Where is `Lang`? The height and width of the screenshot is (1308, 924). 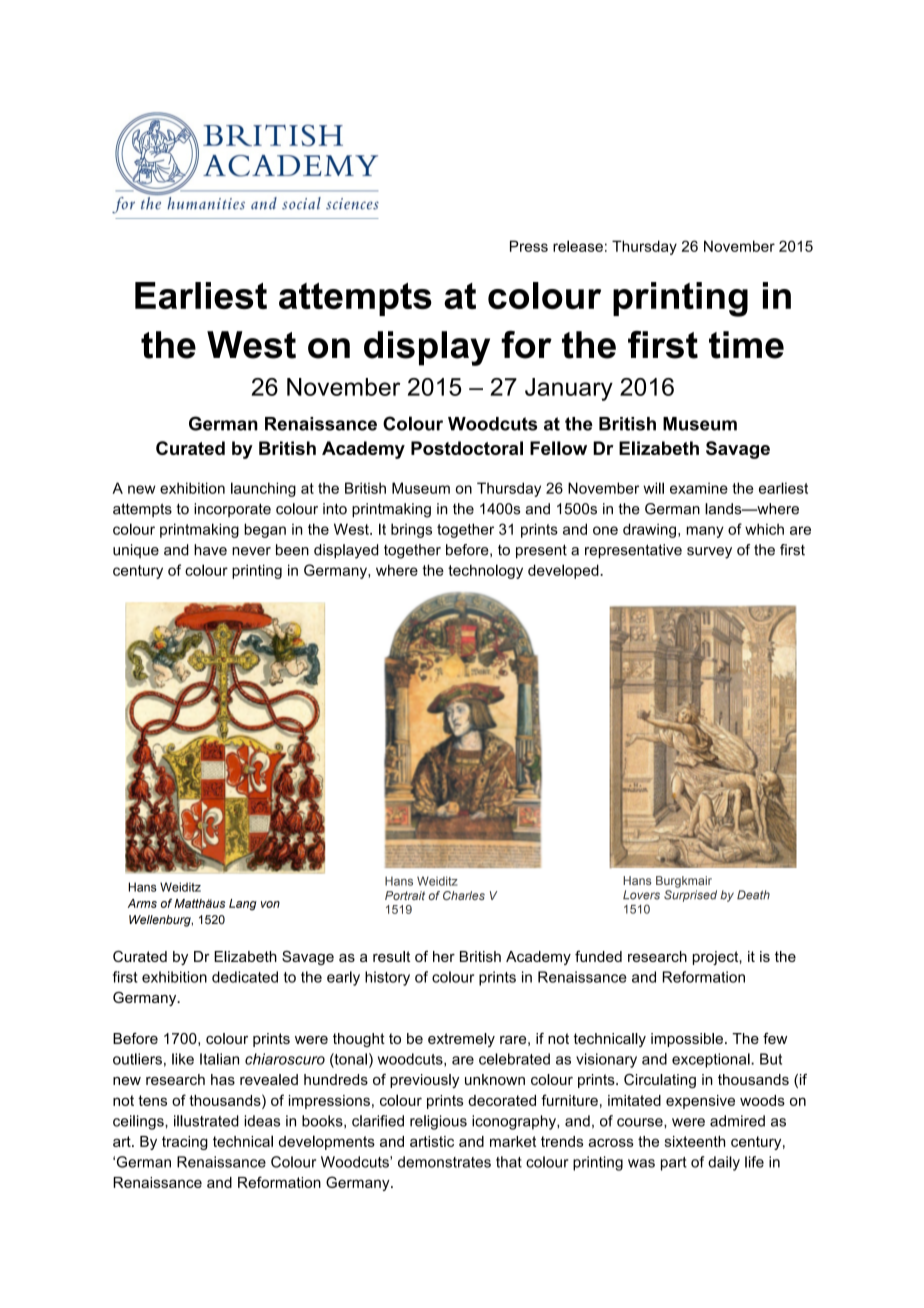 Lang is located at coordinates (243, 905).
